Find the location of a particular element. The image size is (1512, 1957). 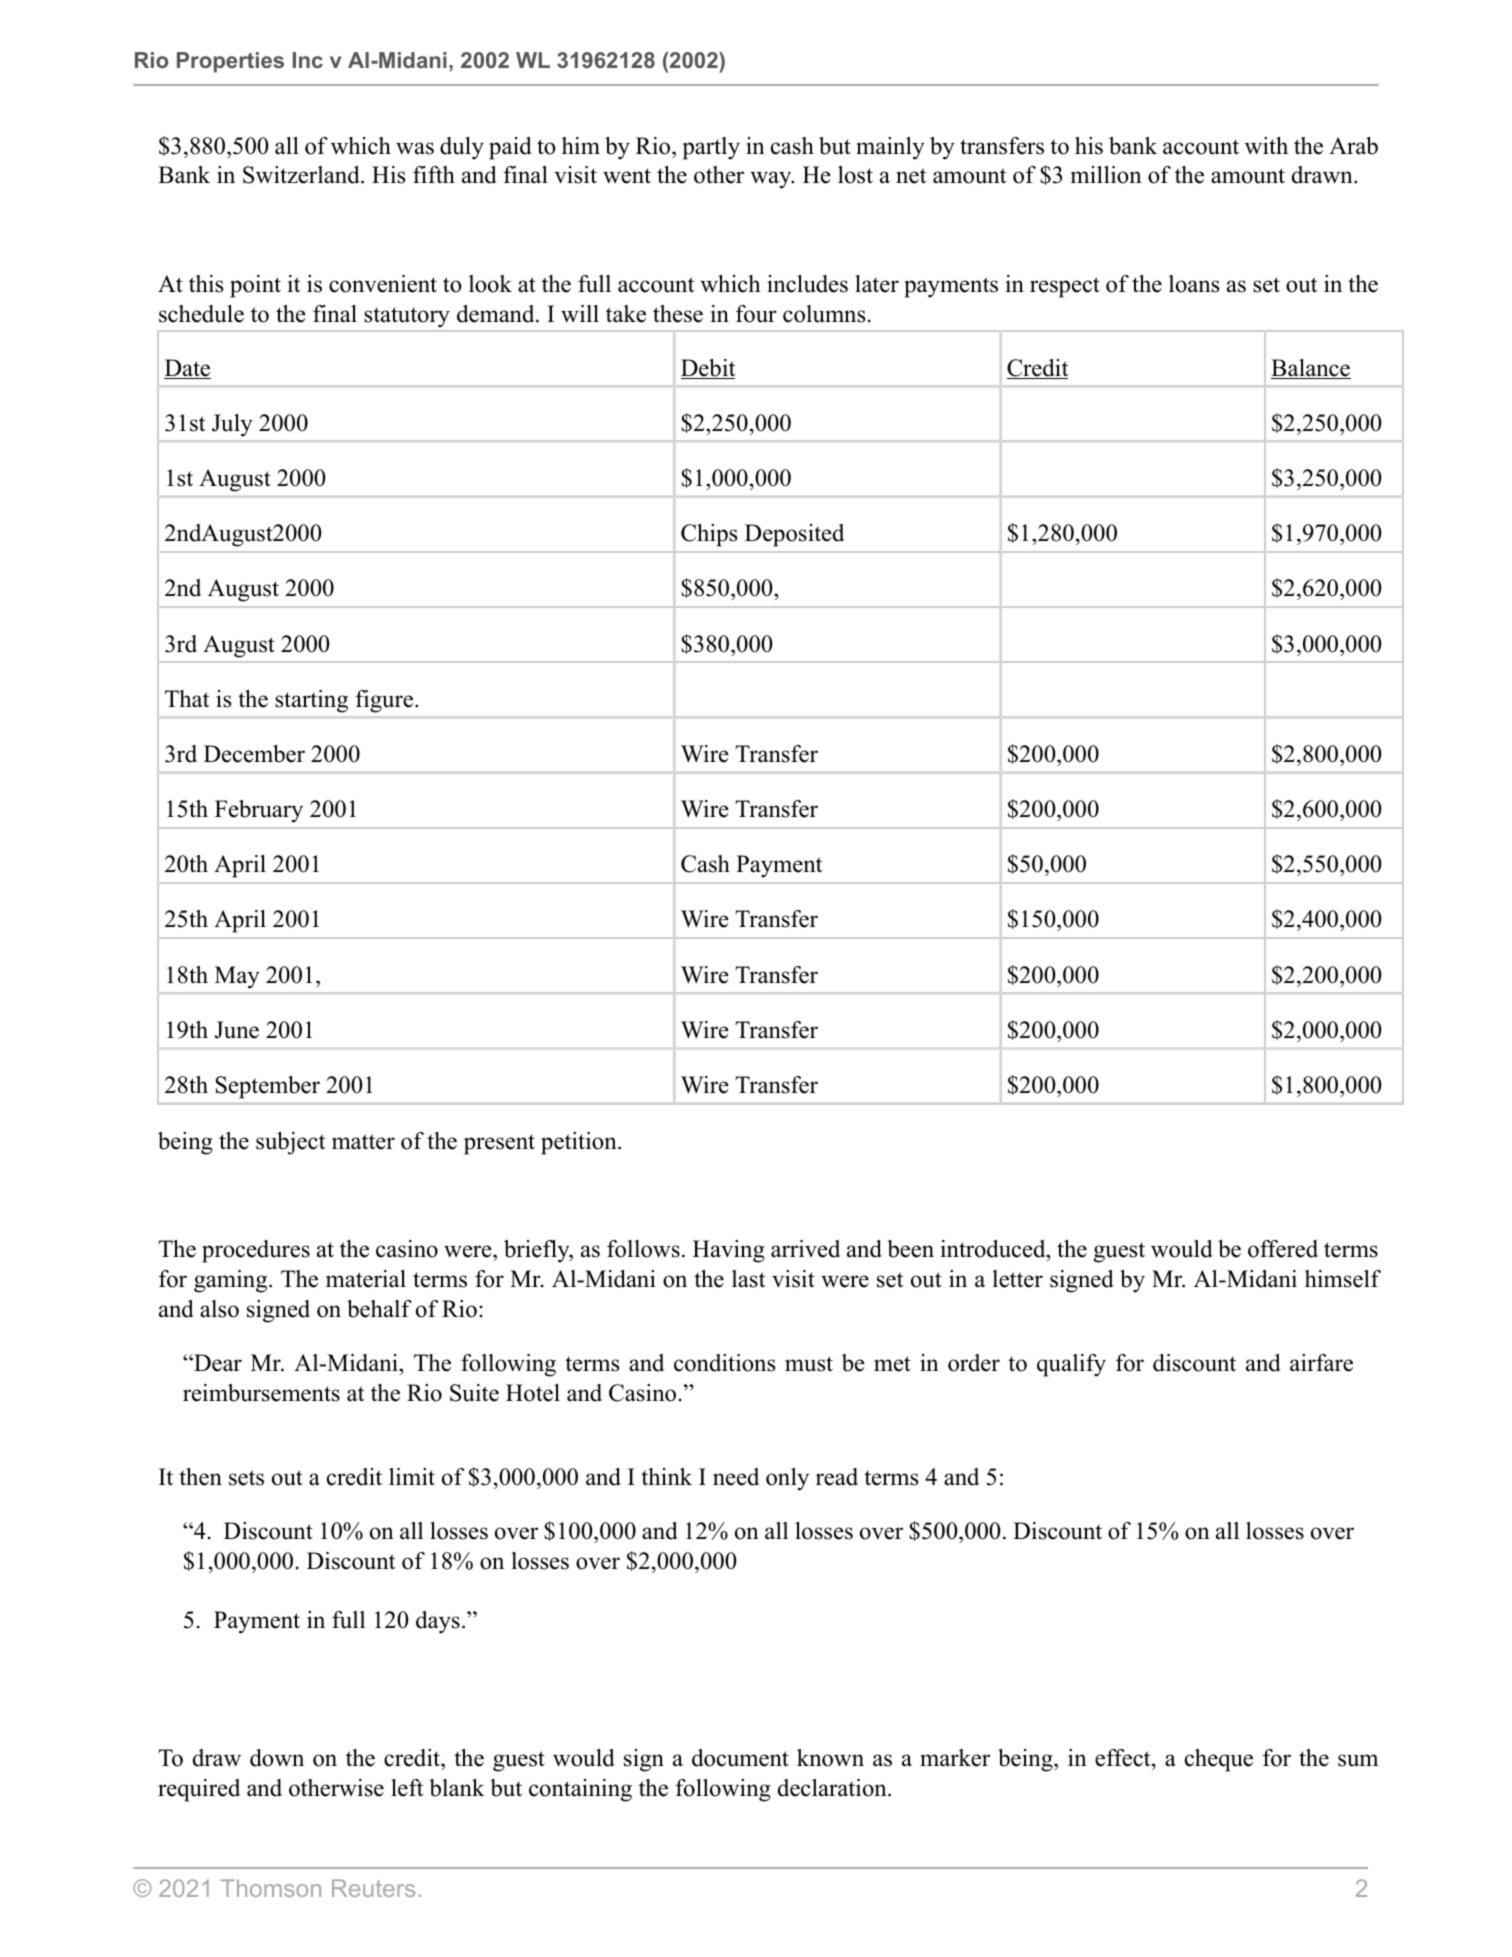

Reuters is located at coordinates (373, 1888).
